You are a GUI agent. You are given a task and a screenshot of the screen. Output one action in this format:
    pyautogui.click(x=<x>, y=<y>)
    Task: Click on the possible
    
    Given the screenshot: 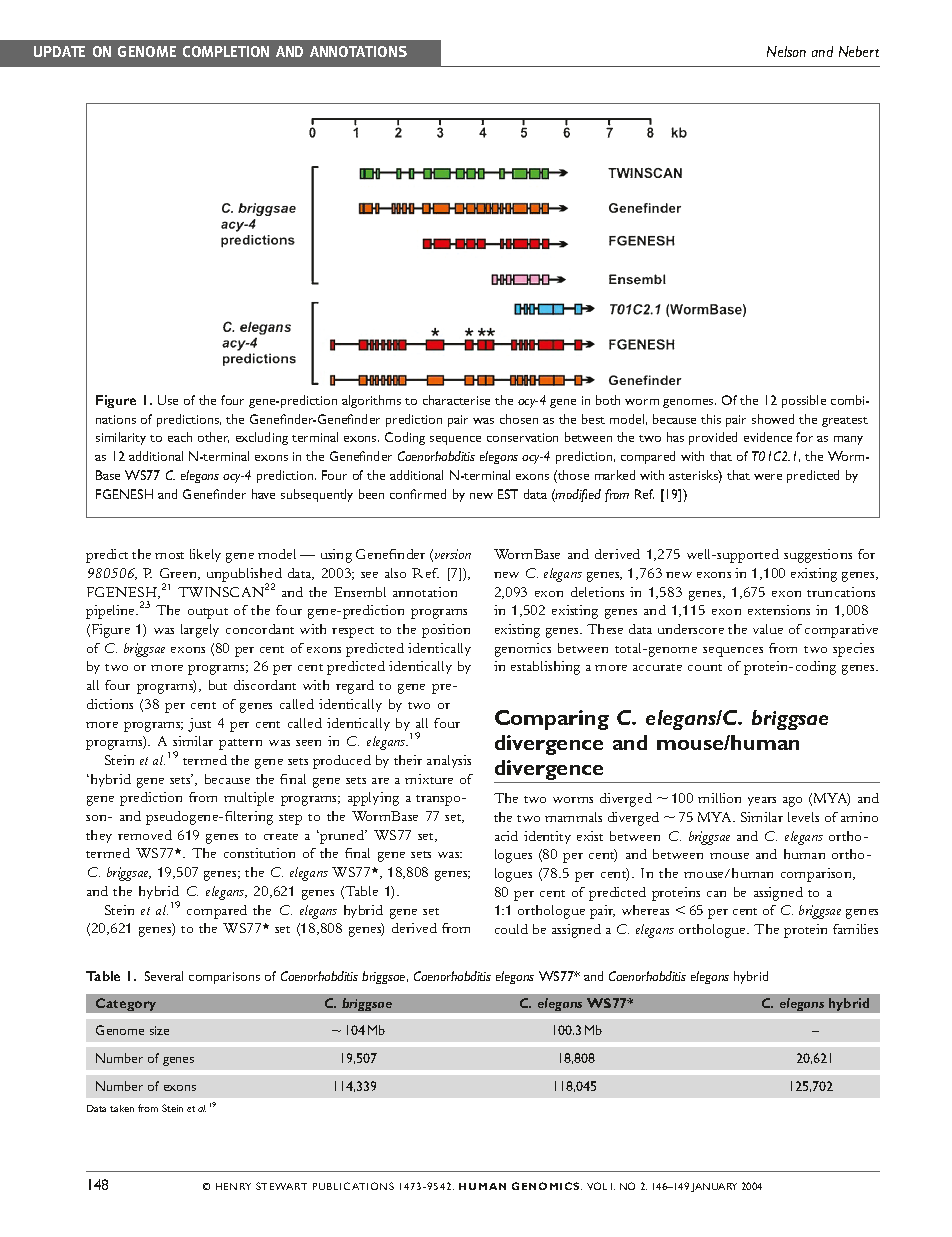 What is the action you would take?
    pyautogui.click(x=804, y=401)
